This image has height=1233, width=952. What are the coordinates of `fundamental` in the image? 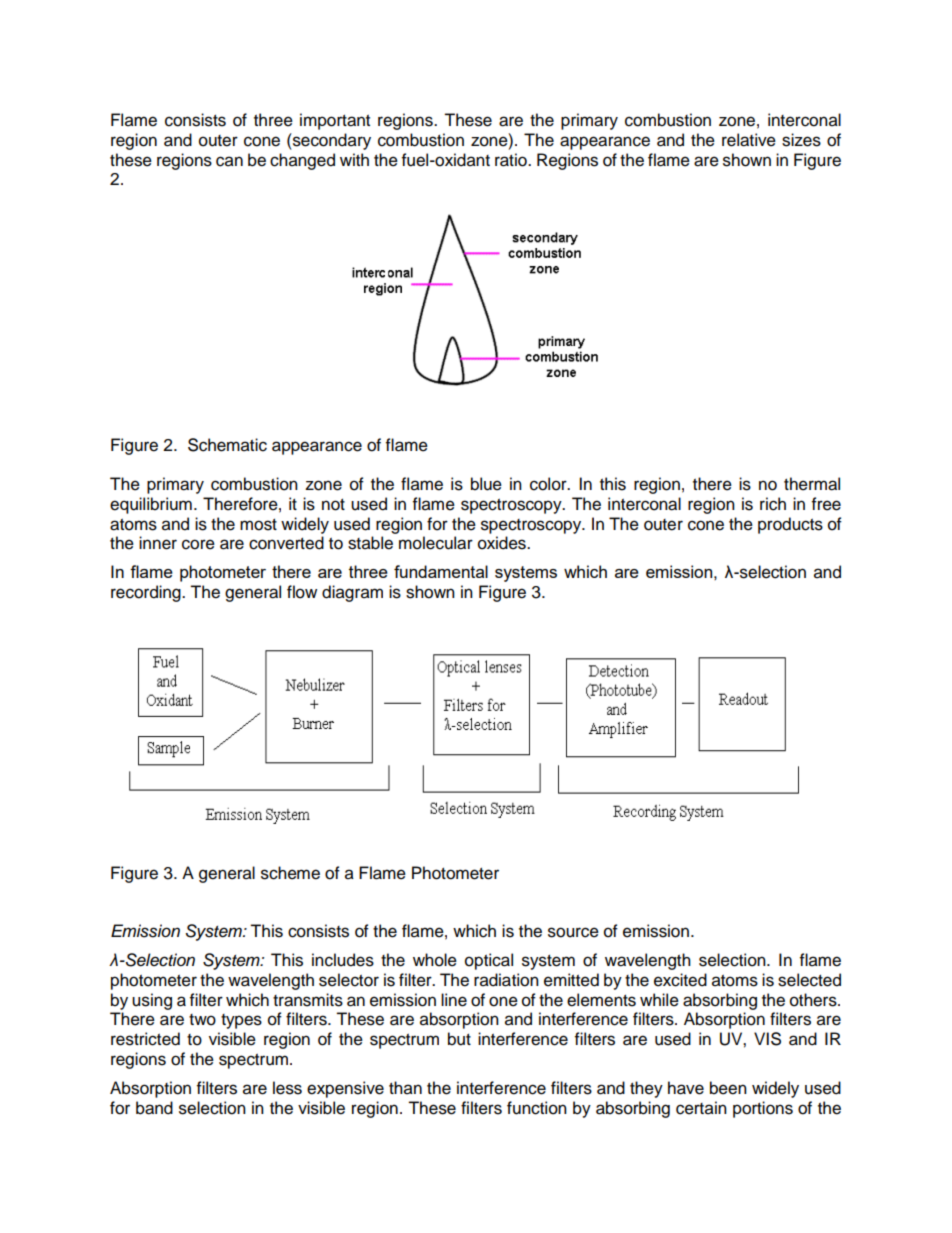 It's located at (441, 571).
